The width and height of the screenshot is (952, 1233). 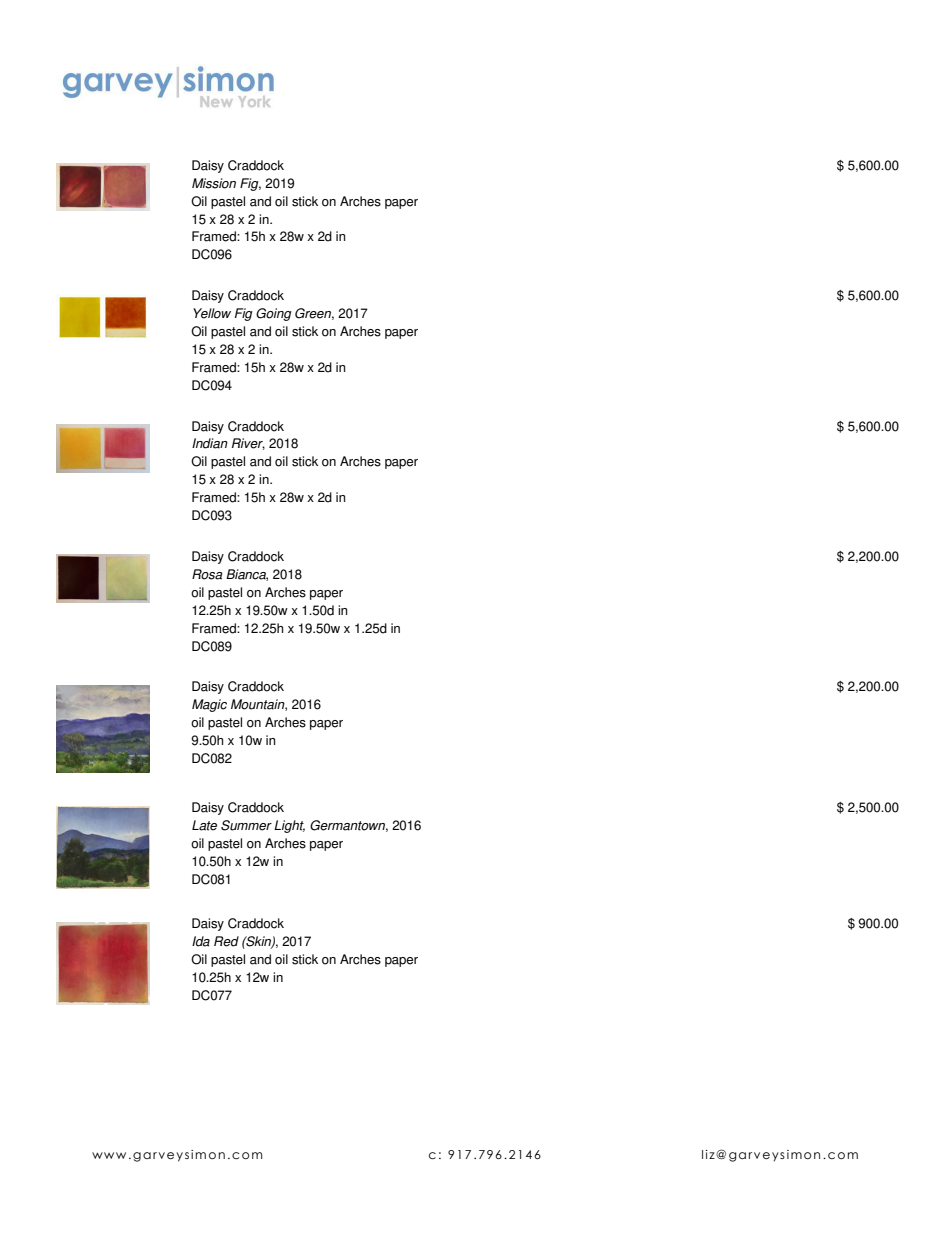 I want to click on Going, so click(x=274, y=314).
